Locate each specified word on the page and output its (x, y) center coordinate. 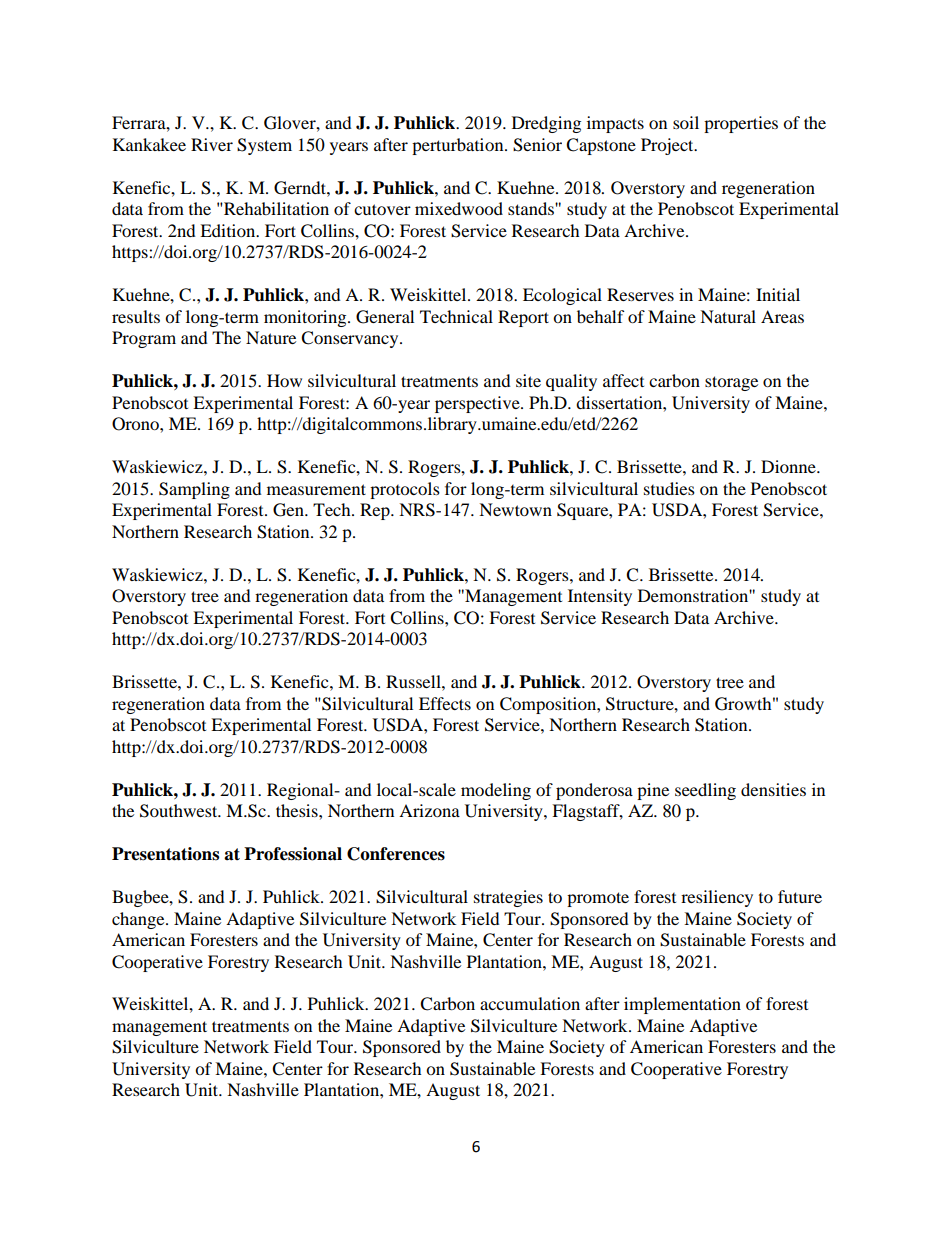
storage (731, 383)
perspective (478, 404)
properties (741, 124)
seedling (705, 791)
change (139, 920)
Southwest (180, 811)
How (284, 380)
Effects (445, 703)
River (212, 144)
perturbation (459, 146)
